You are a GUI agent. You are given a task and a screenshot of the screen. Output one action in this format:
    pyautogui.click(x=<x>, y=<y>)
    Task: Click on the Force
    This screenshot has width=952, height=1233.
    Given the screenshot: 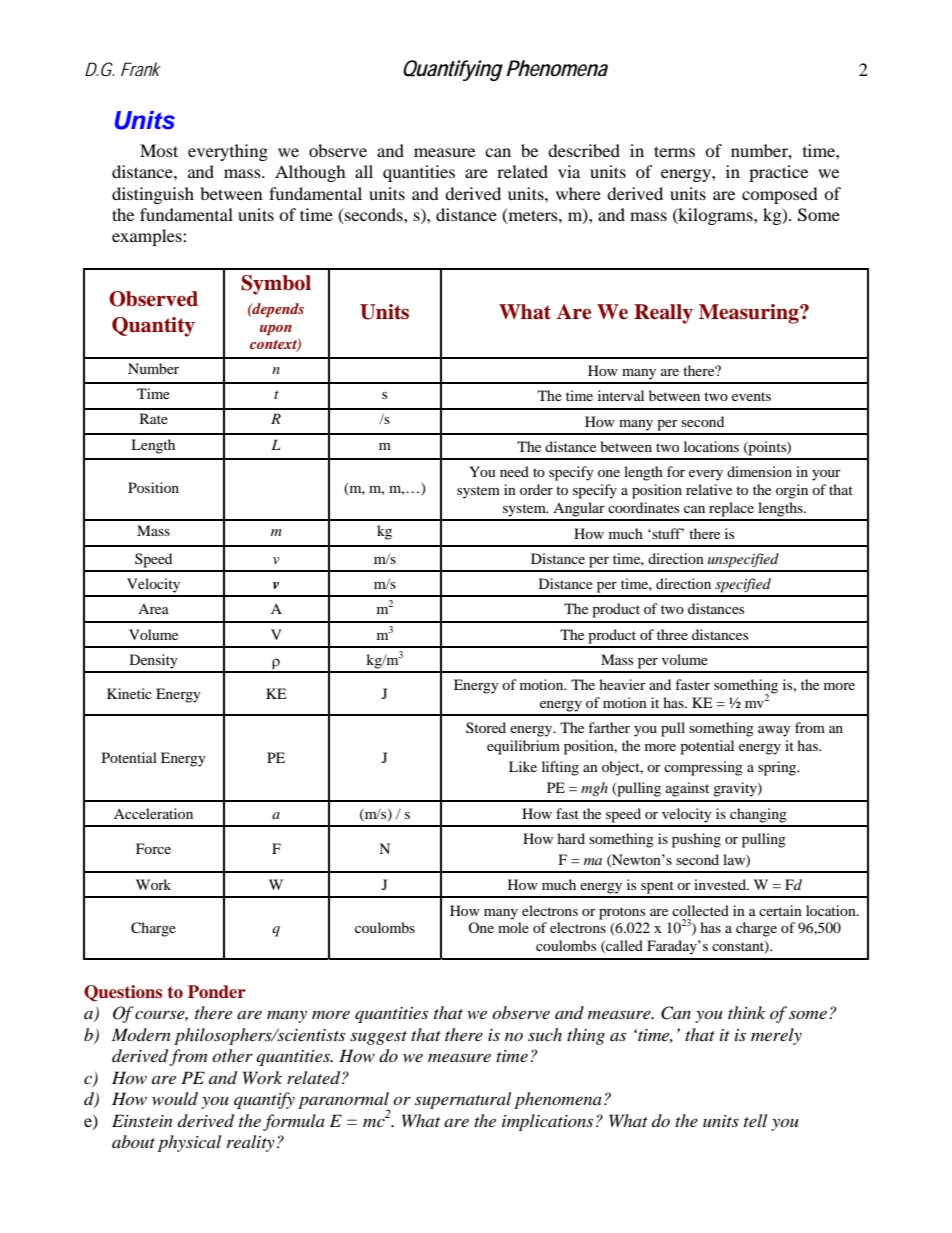 What is the action you would take?
    pyautogui.click(x=153, y=848)
